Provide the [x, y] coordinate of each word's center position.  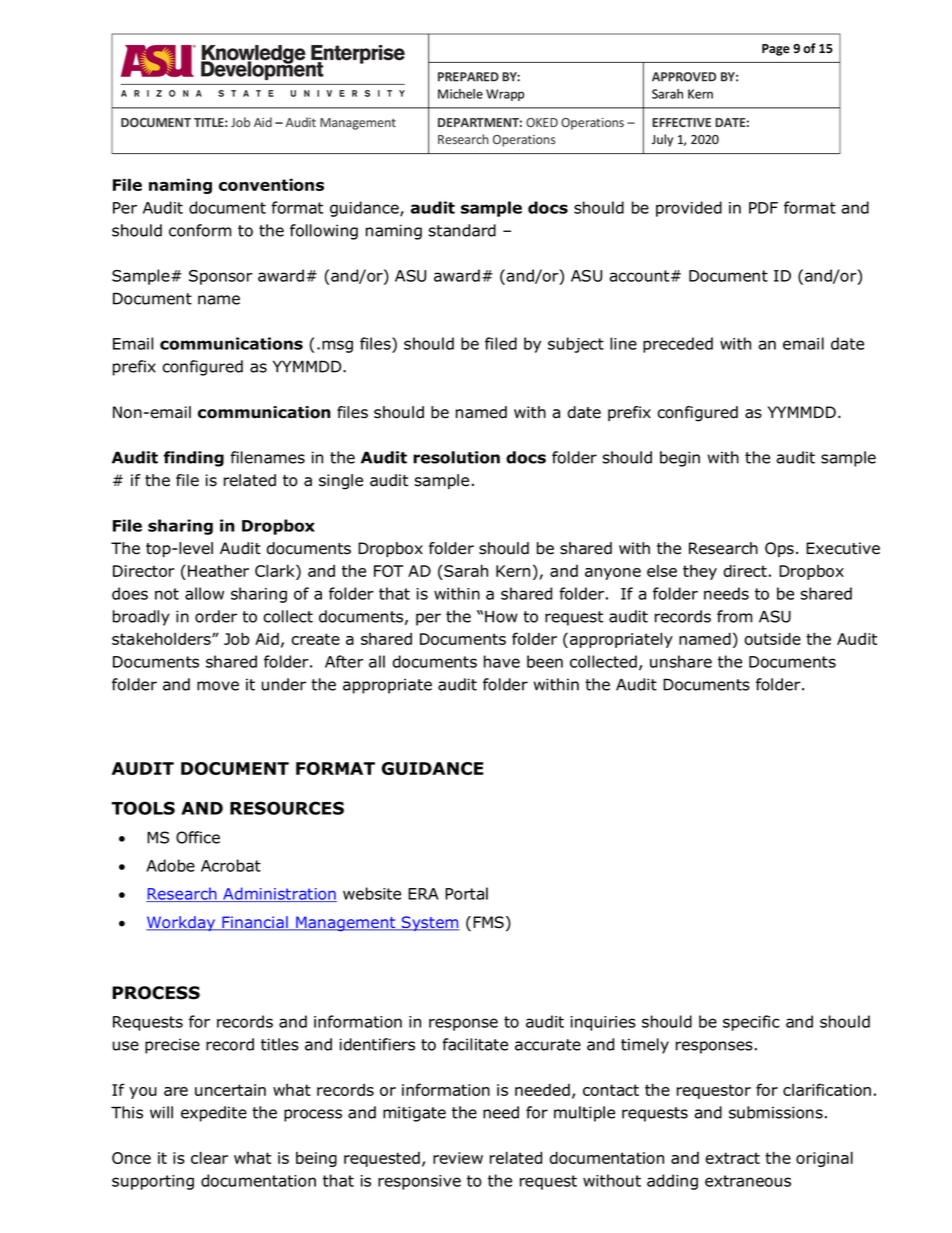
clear [209, 1157]
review [458, 1158]
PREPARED [468, 77]
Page [776, 50]
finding [193, 459]
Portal [466, 893]
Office [198, 837]
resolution [456, 457]
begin [680, 459]
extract [732, 1158]
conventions [271, 184]
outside [772, 638]
